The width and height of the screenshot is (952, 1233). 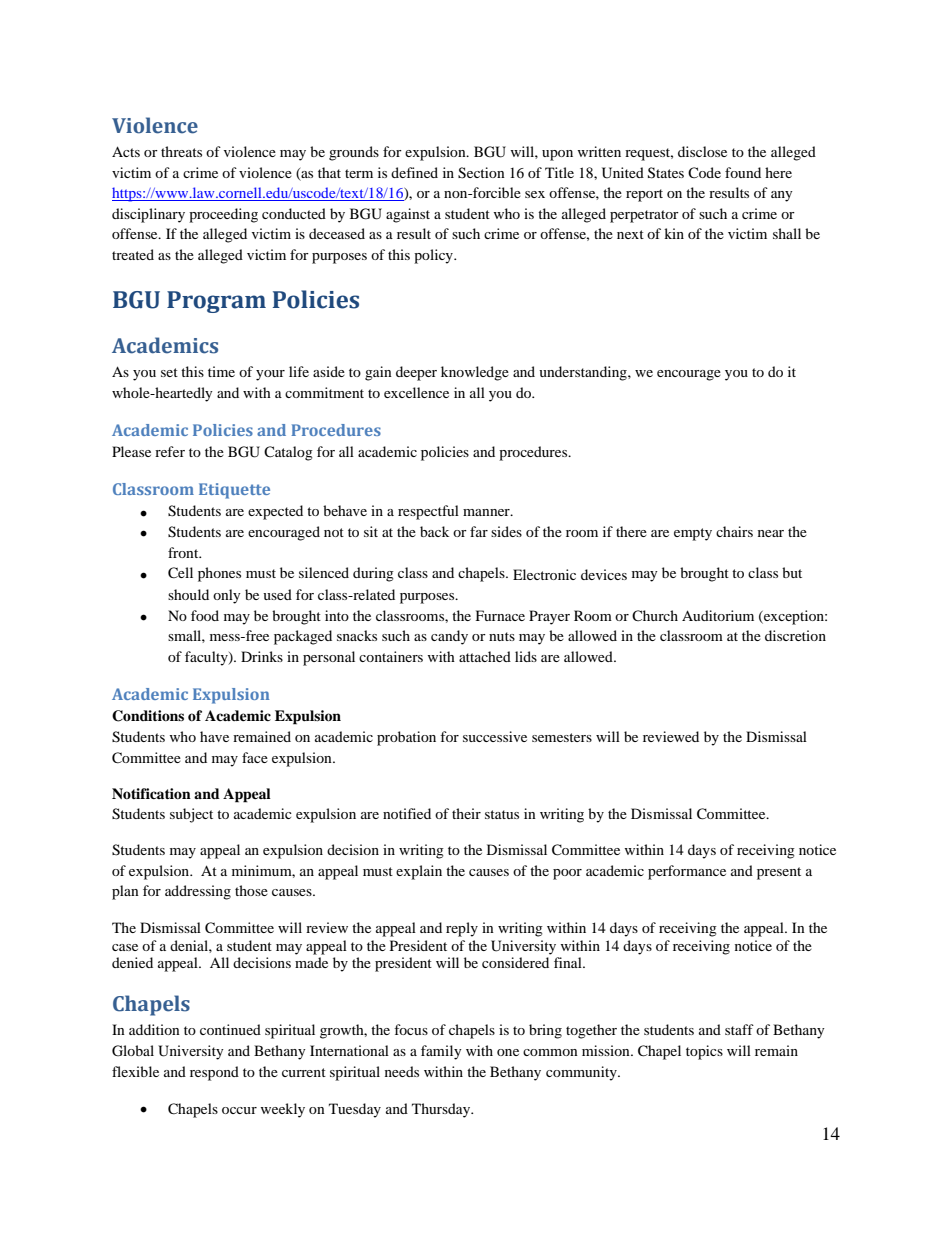 What do you see at coordinates (234, 491) in the screenshot?
I see `Etiquette` at bounding box center [234, 491].
